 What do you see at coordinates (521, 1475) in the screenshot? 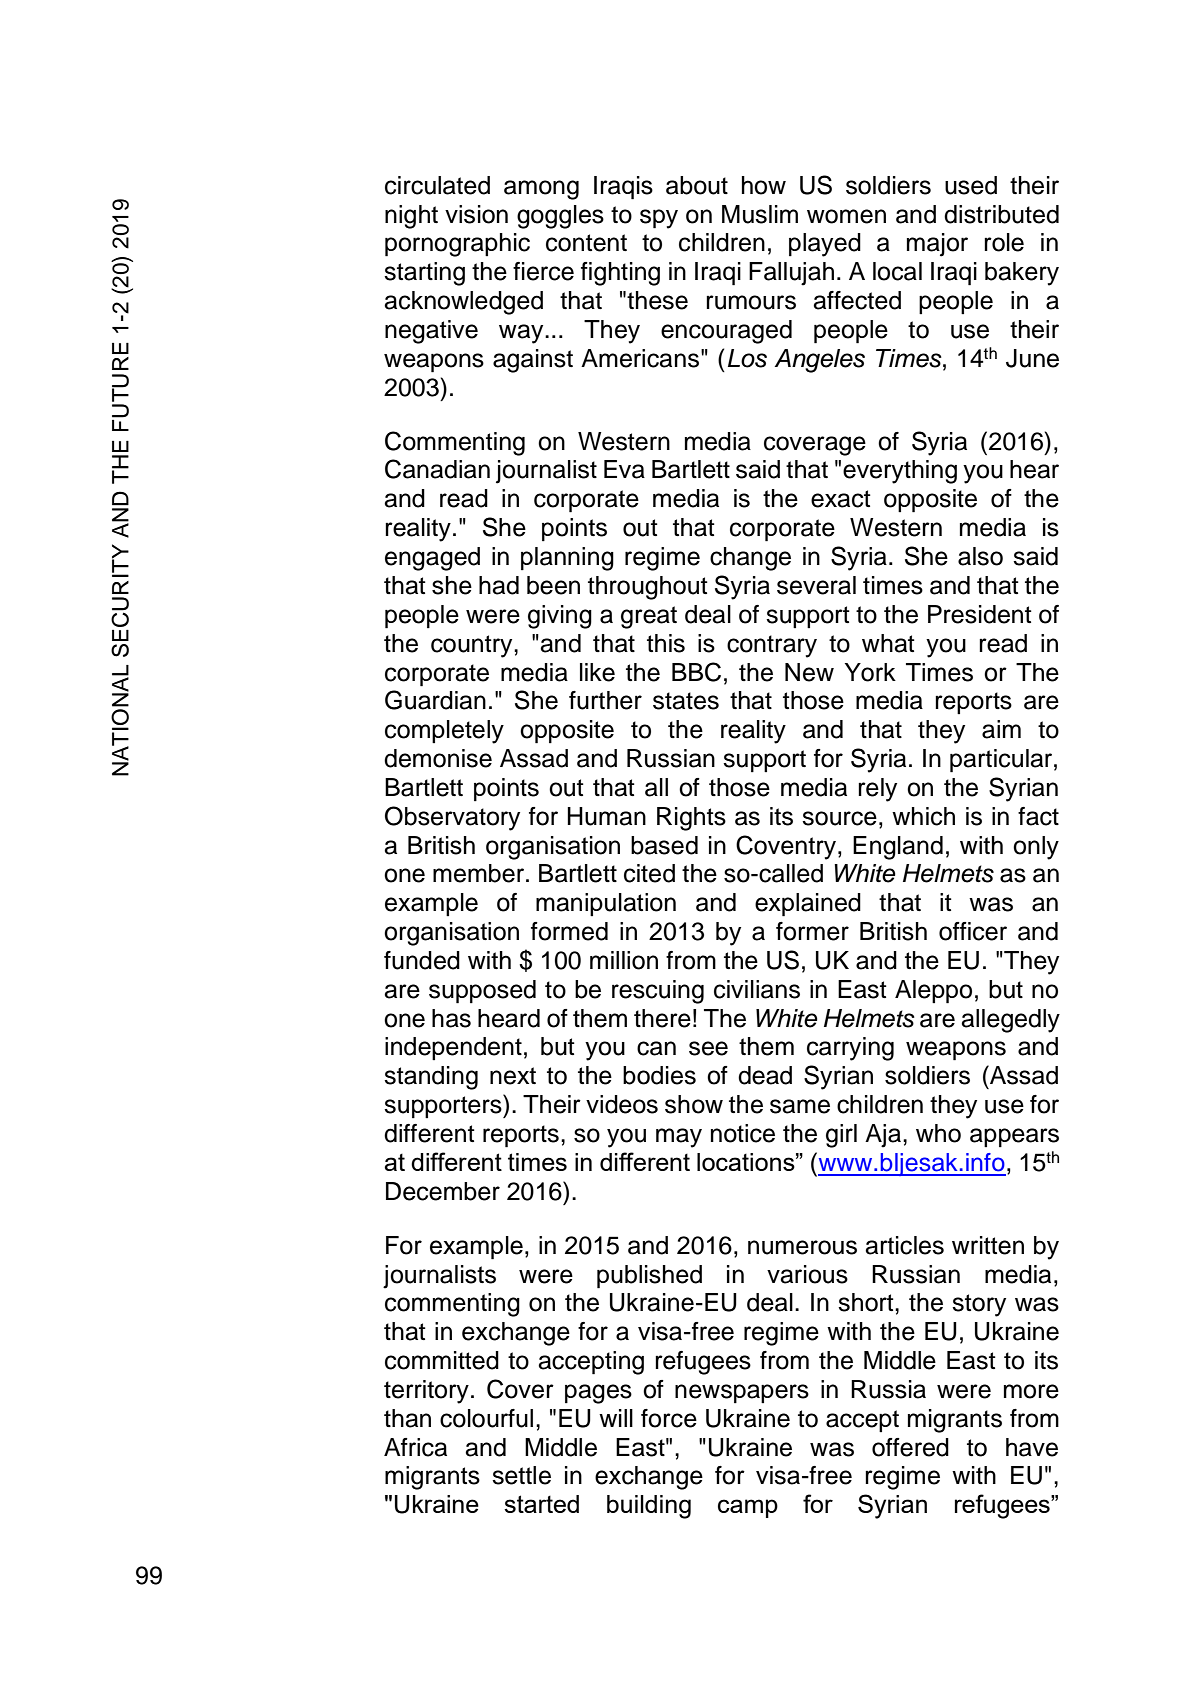
I see `settle` at bounding box center [521, 1475].
